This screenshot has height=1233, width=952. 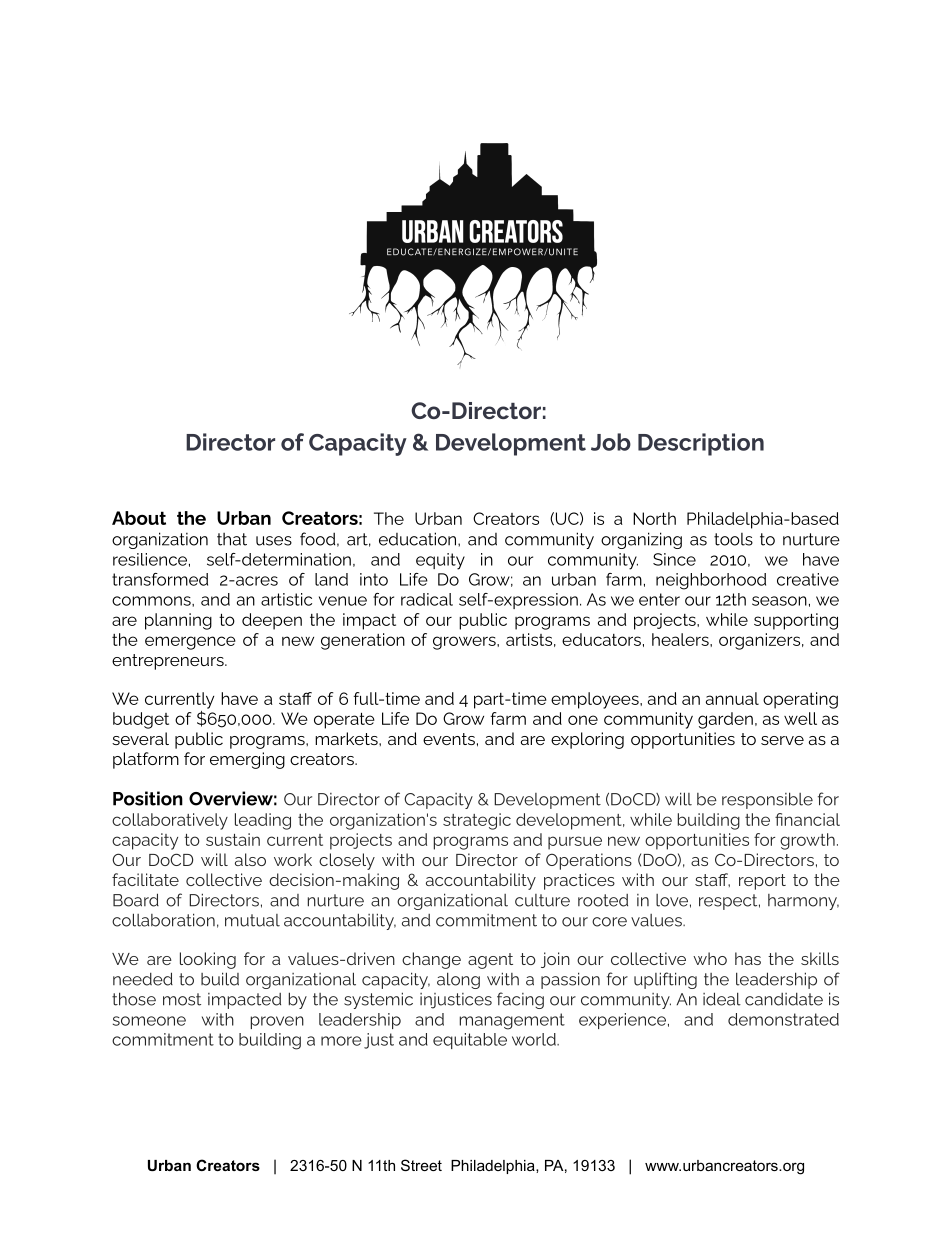 What do you see at coordinates (139, 518) in the screenshot?
I see `About` at bounding box center [139, 518].
